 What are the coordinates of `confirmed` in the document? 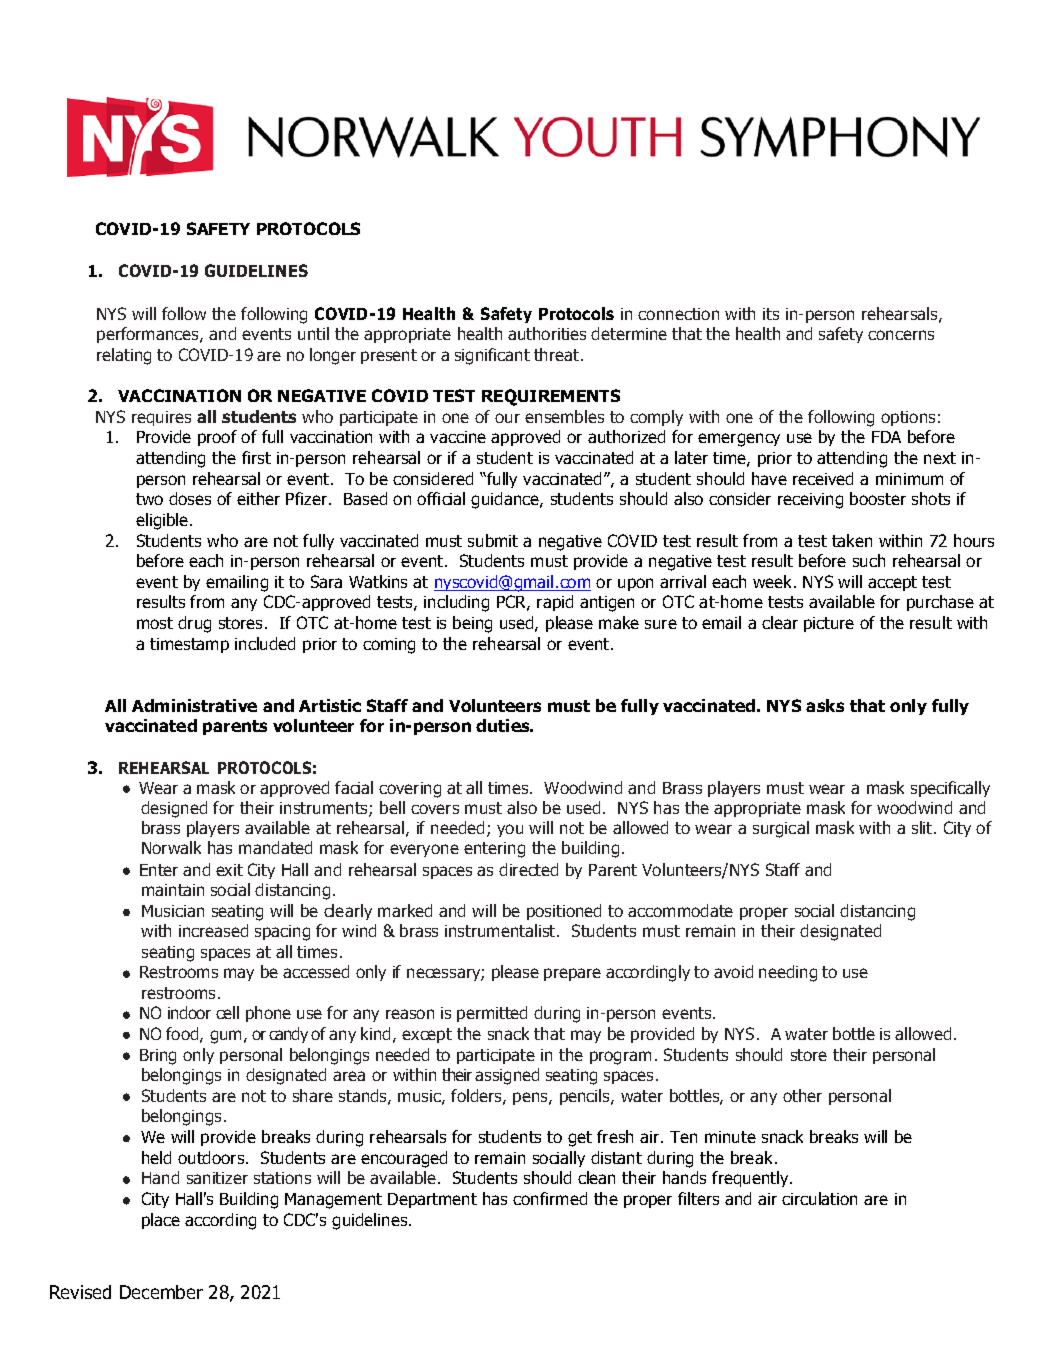 It's located at (550, 1198).
